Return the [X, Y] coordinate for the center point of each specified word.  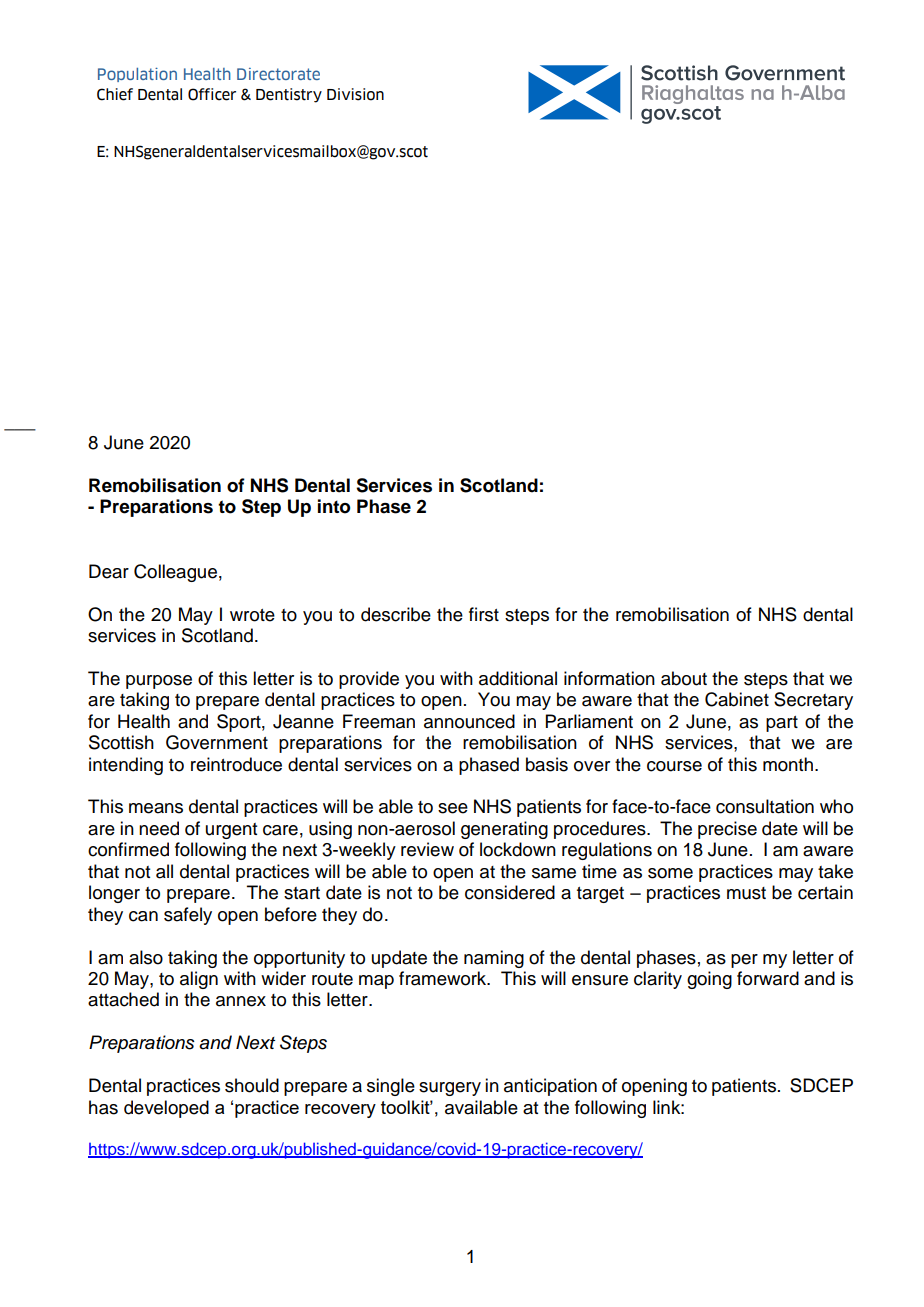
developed [166, 1109]
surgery [450, 1089]
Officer [212, 94]
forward [768, 978]
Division [355, 94]
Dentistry [289, 95]
